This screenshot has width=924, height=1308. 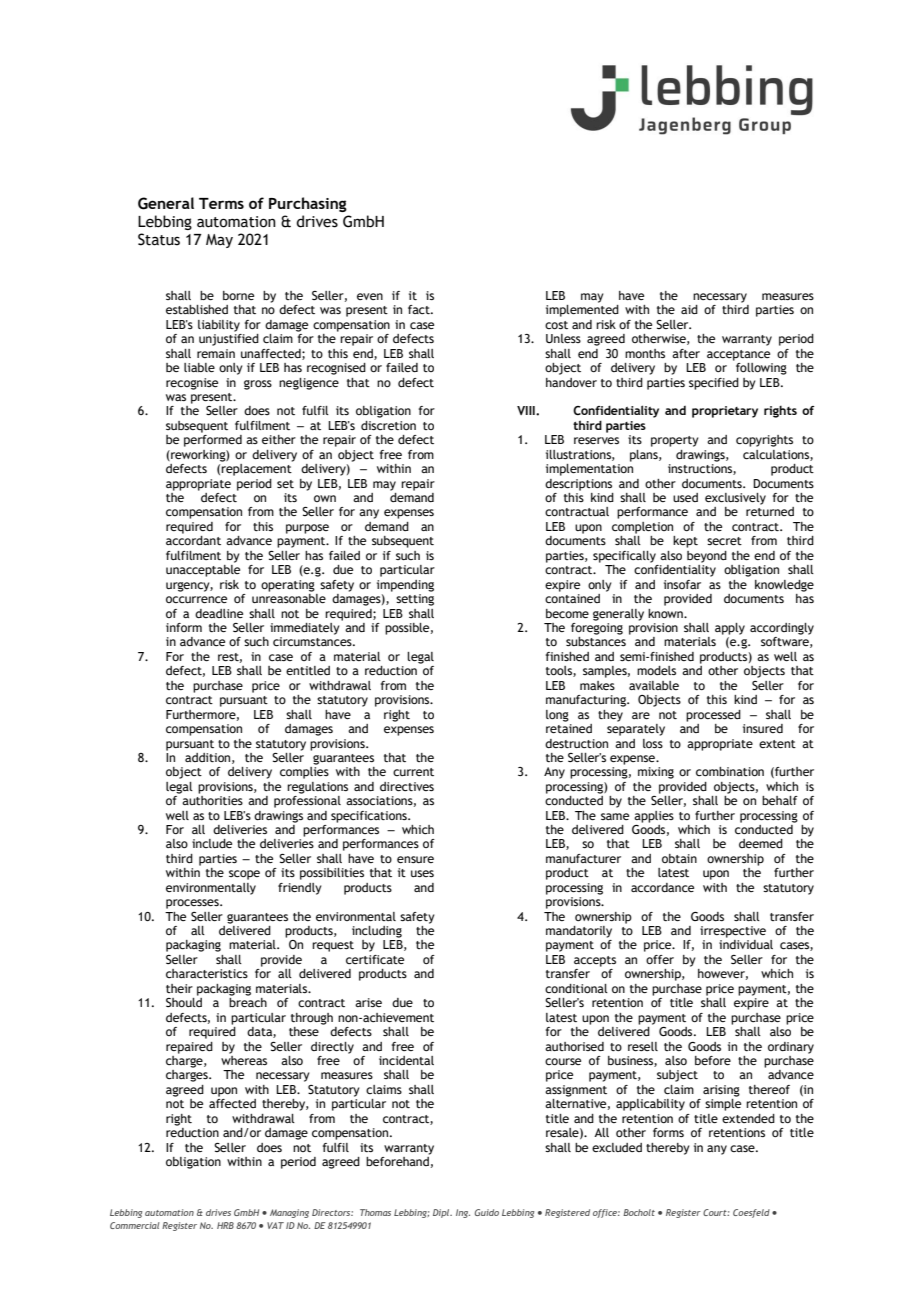 What do you see at coordinates (225, 1225) in the screenshot?
I see `HRB` at bounding box center [225, 1225].
